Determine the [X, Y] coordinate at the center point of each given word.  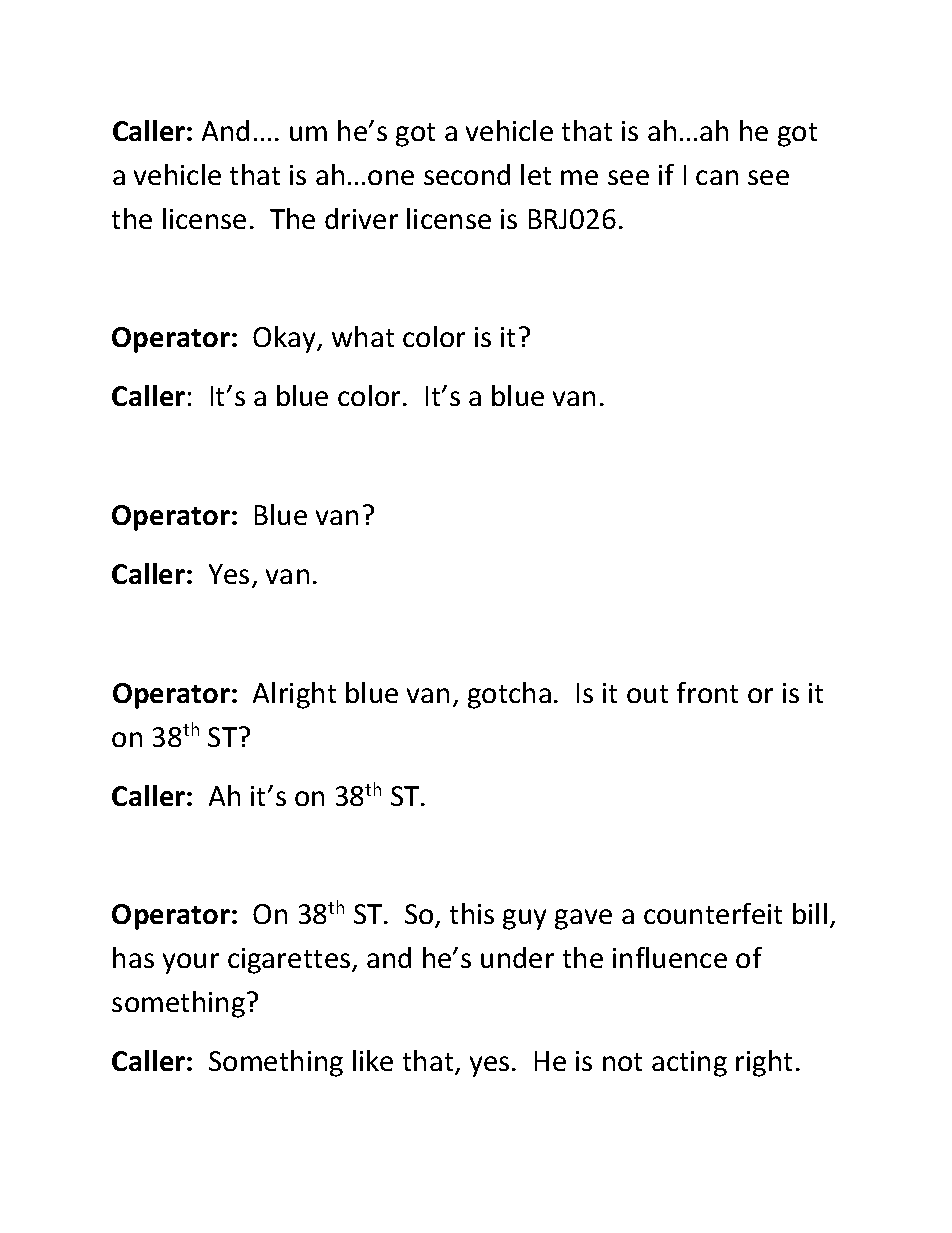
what [363, 336]
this [472, 913]
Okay [286, 339]
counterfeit [713, 913]
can [717, 177]
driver [361, 218]
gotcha [509, 695]
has [133, 957]
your [191, 963]
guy [524, 919]
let [536, 174]
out [647, 694]
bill [810, 913]
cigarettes [290, 961]
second [467, 174]
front [707, 692]
